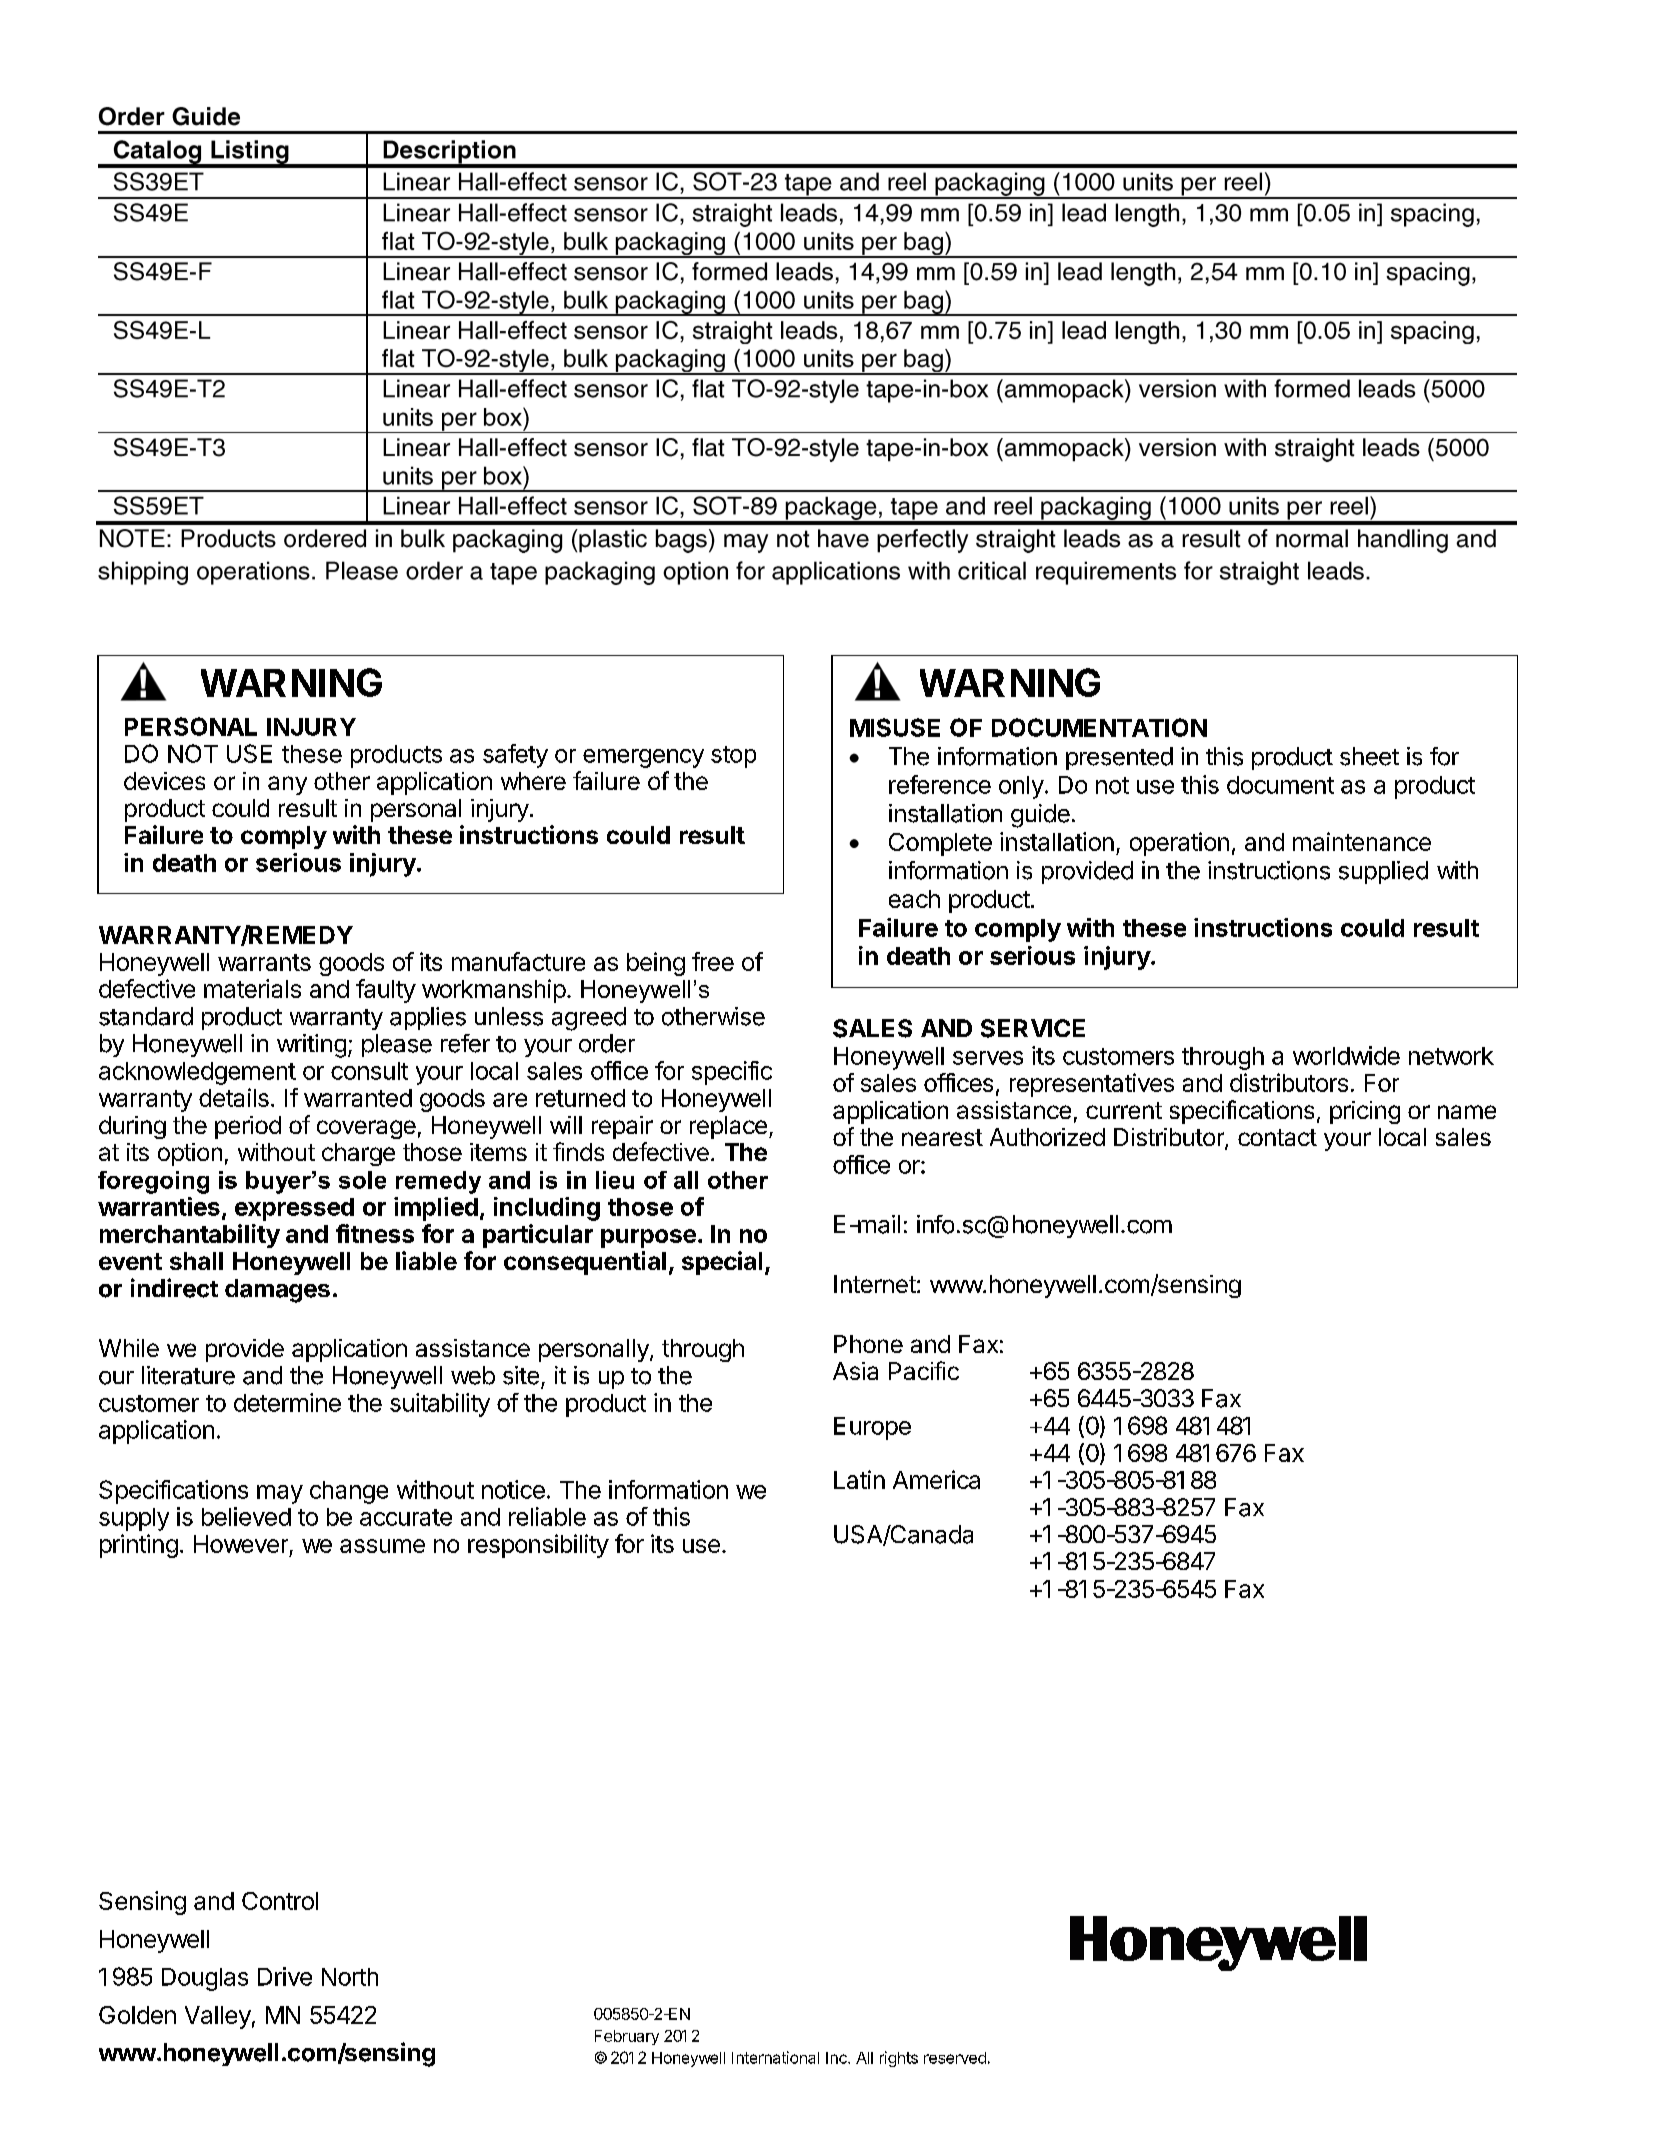  What do you see at coordinates (234, 1097) in the page?
I see `details` at bounding box center [234, 1097].
